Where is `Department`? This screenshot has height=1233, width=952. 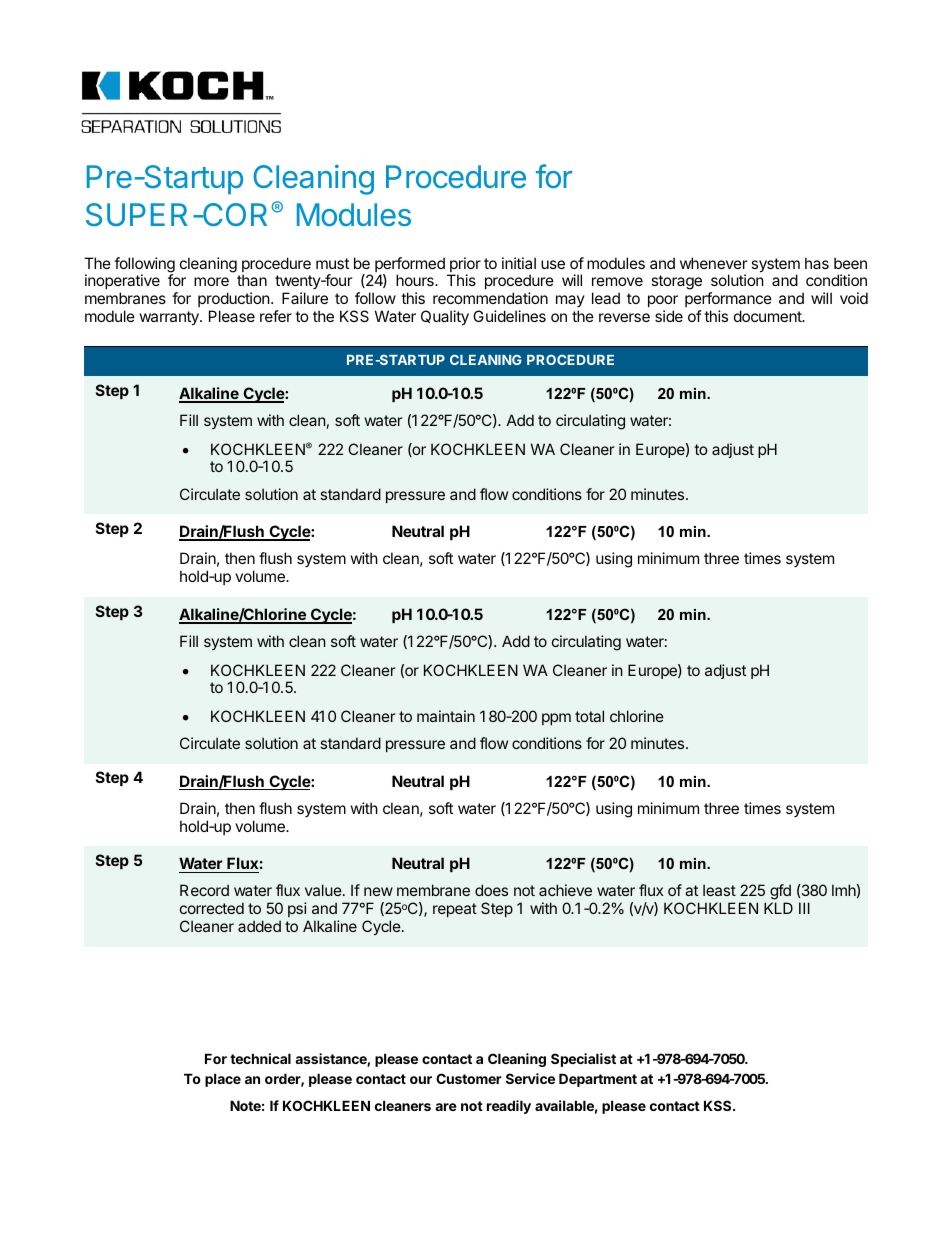 Department is located at coordinates (598, 1080).
